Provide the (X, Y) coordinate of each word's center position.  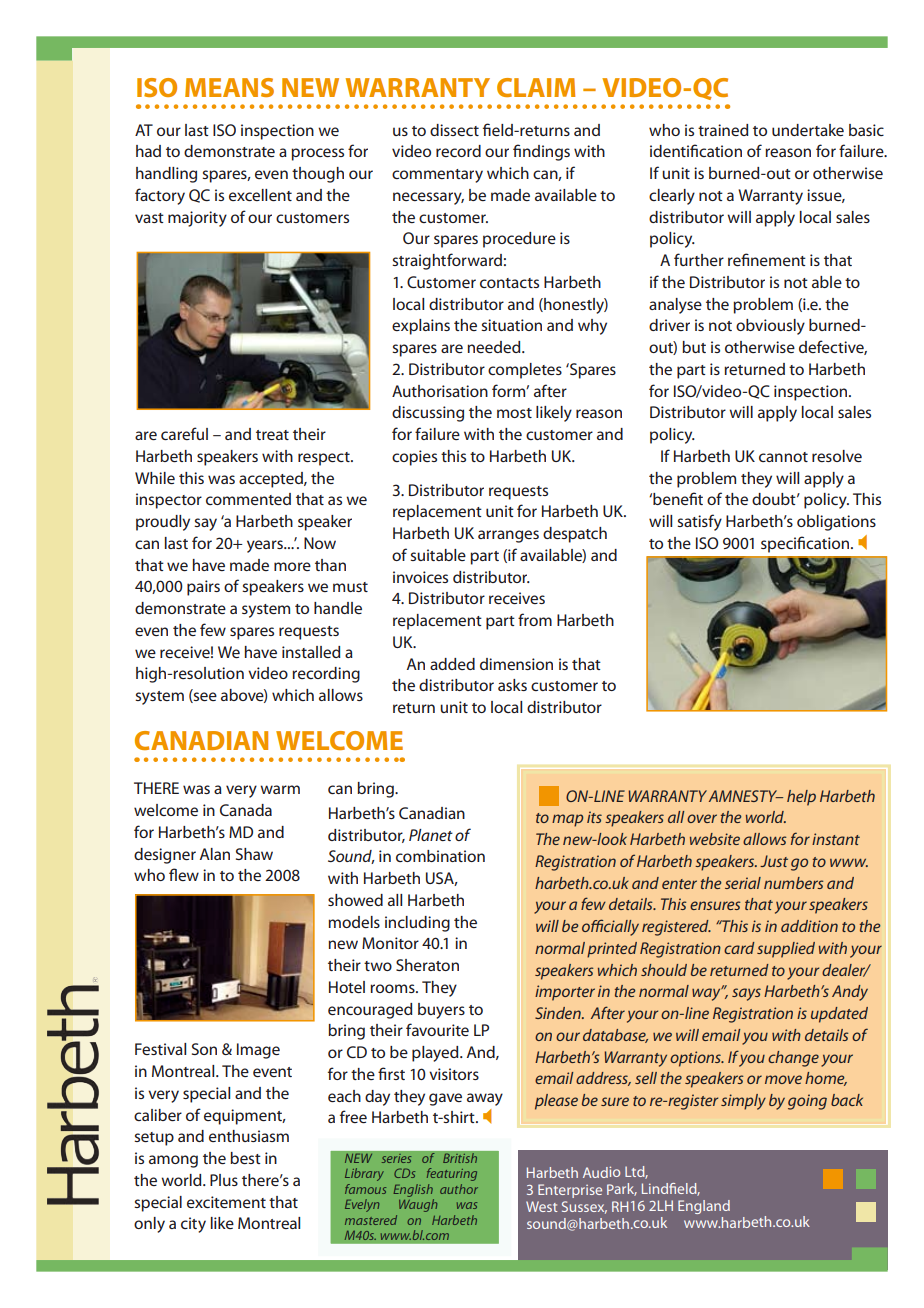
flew (184, 874)
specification (806, 544)
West (541, 1206)
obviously (770, 327)
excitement (226, 1202)
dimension (516, 664)
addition (809, 926)
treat (272, 435)
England (704, 1207)
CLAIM (536, 87)
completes (525, 371)
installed (311, 652)
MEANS (229, 87)
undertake (808, 130)
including (417, 924)
